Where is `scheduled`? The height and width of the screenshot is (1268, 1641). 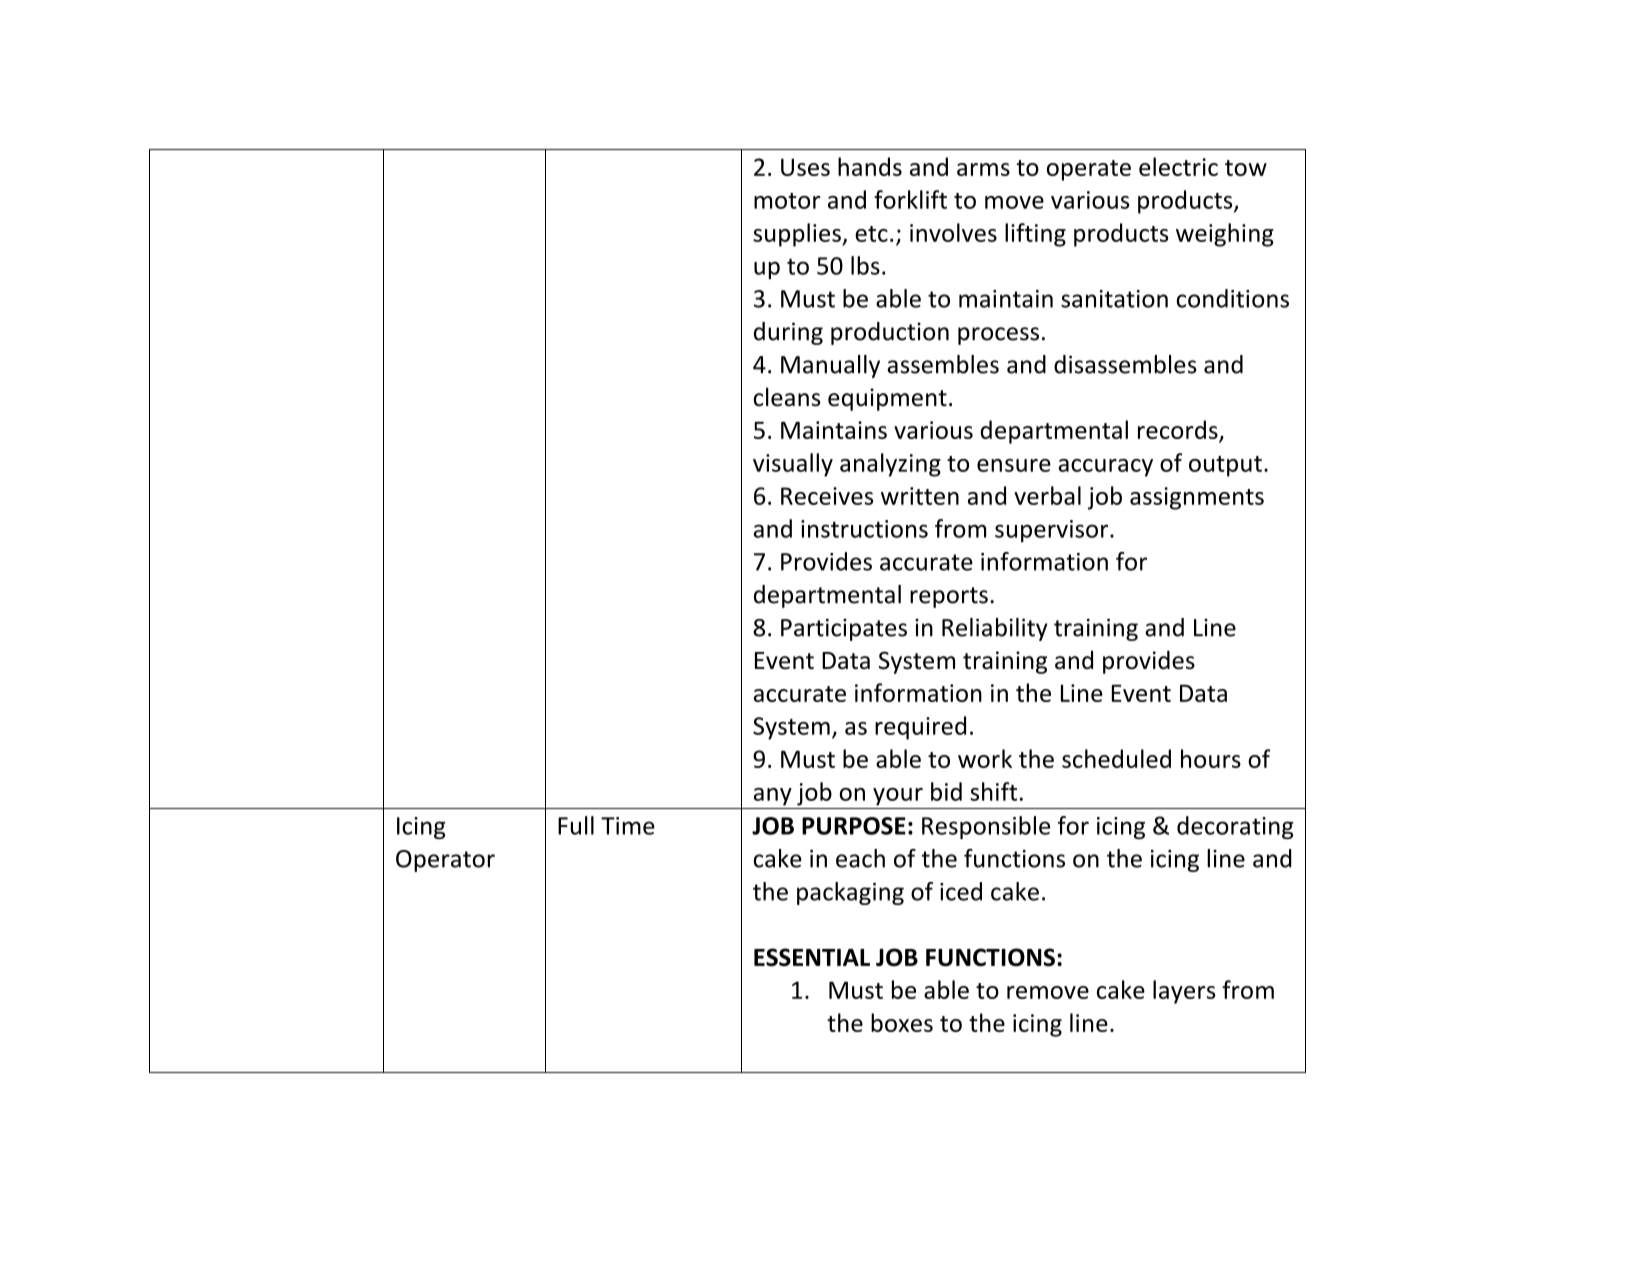 scheduled is located at coordinates (1116, 758).
